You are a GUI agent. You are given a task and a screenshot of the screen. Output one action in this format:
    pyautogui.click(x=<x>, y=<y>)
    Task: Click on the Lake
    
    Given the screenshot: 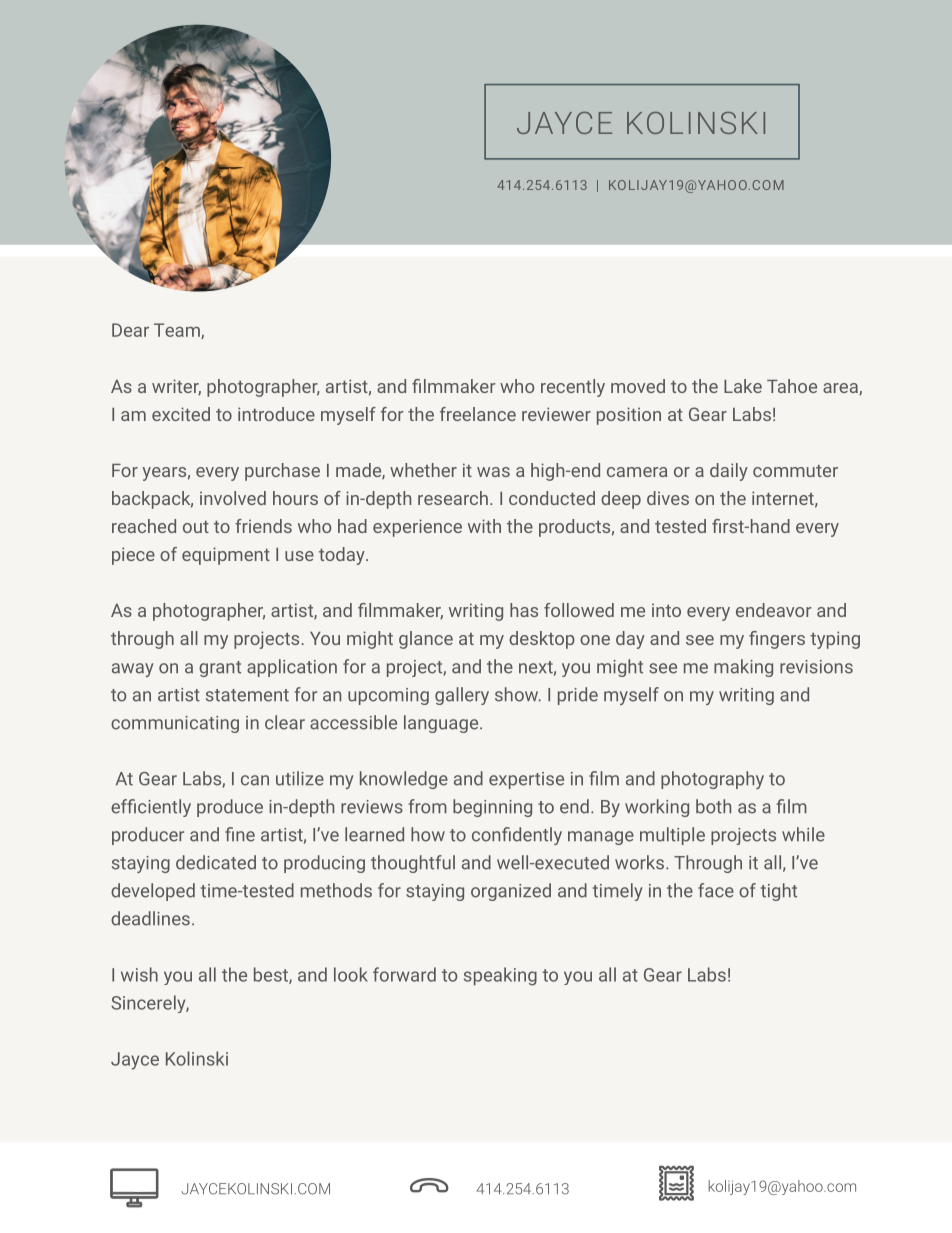 What is the action you would take?
    pyautogui.click(x=743, y=386)
